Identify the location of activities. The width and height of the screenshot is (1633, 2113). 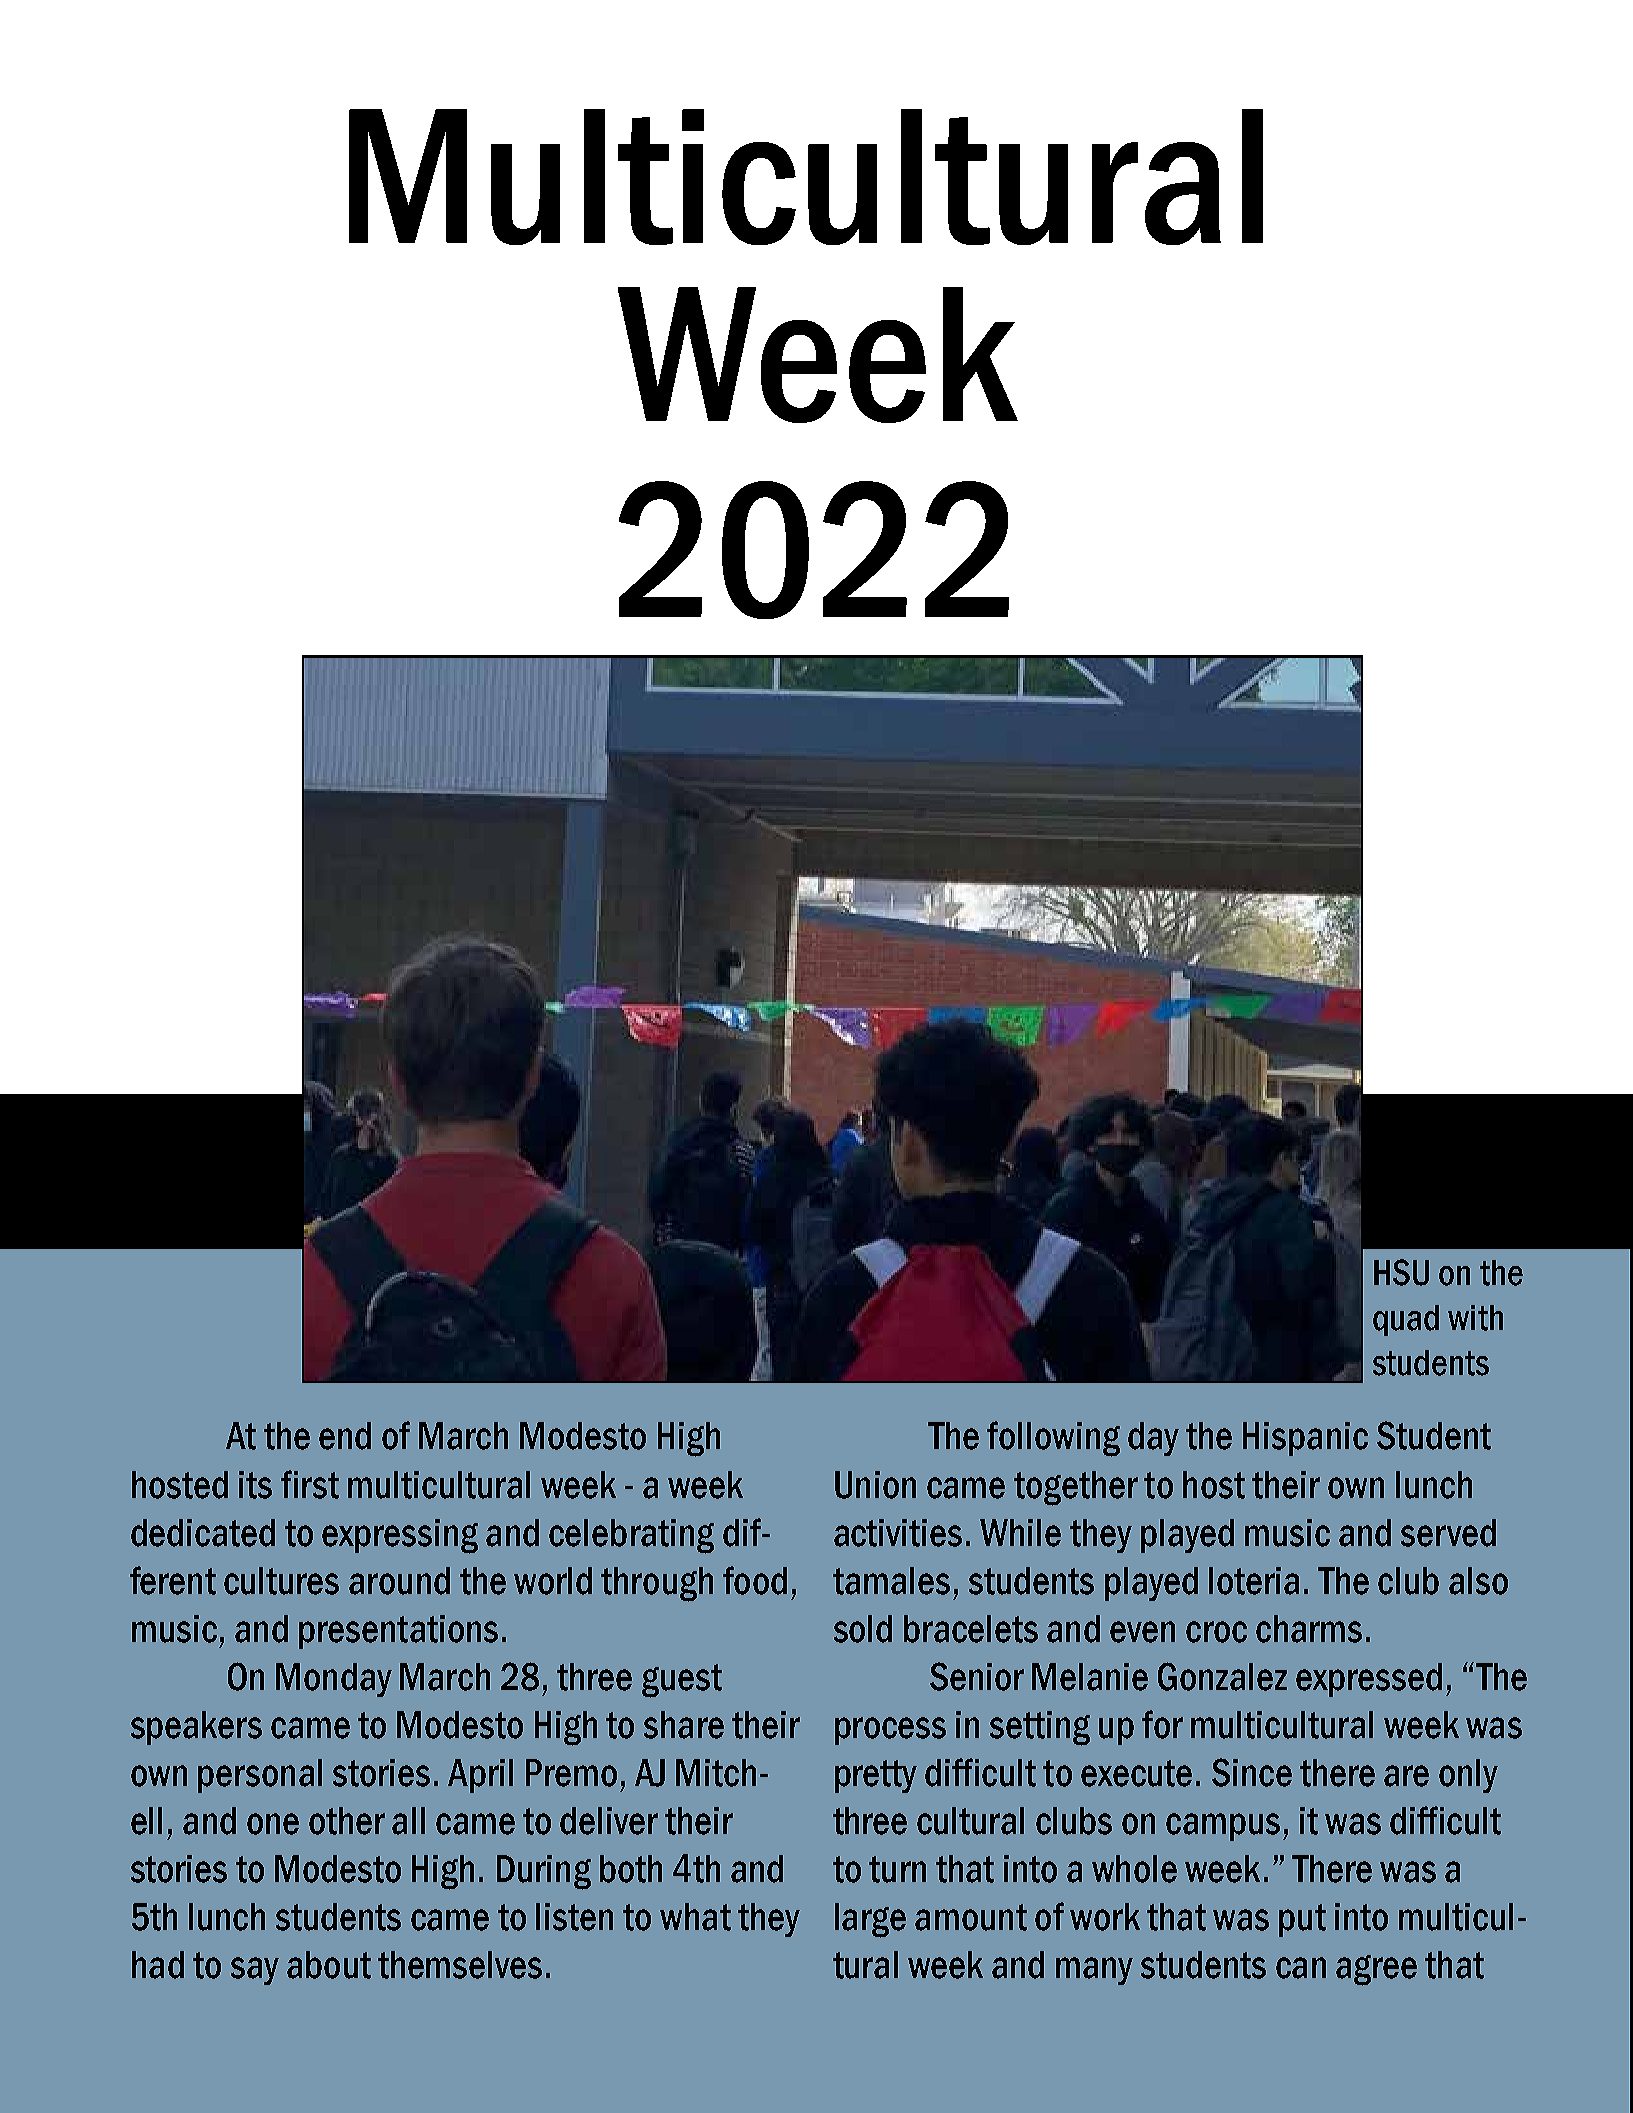
(898, 1533).
